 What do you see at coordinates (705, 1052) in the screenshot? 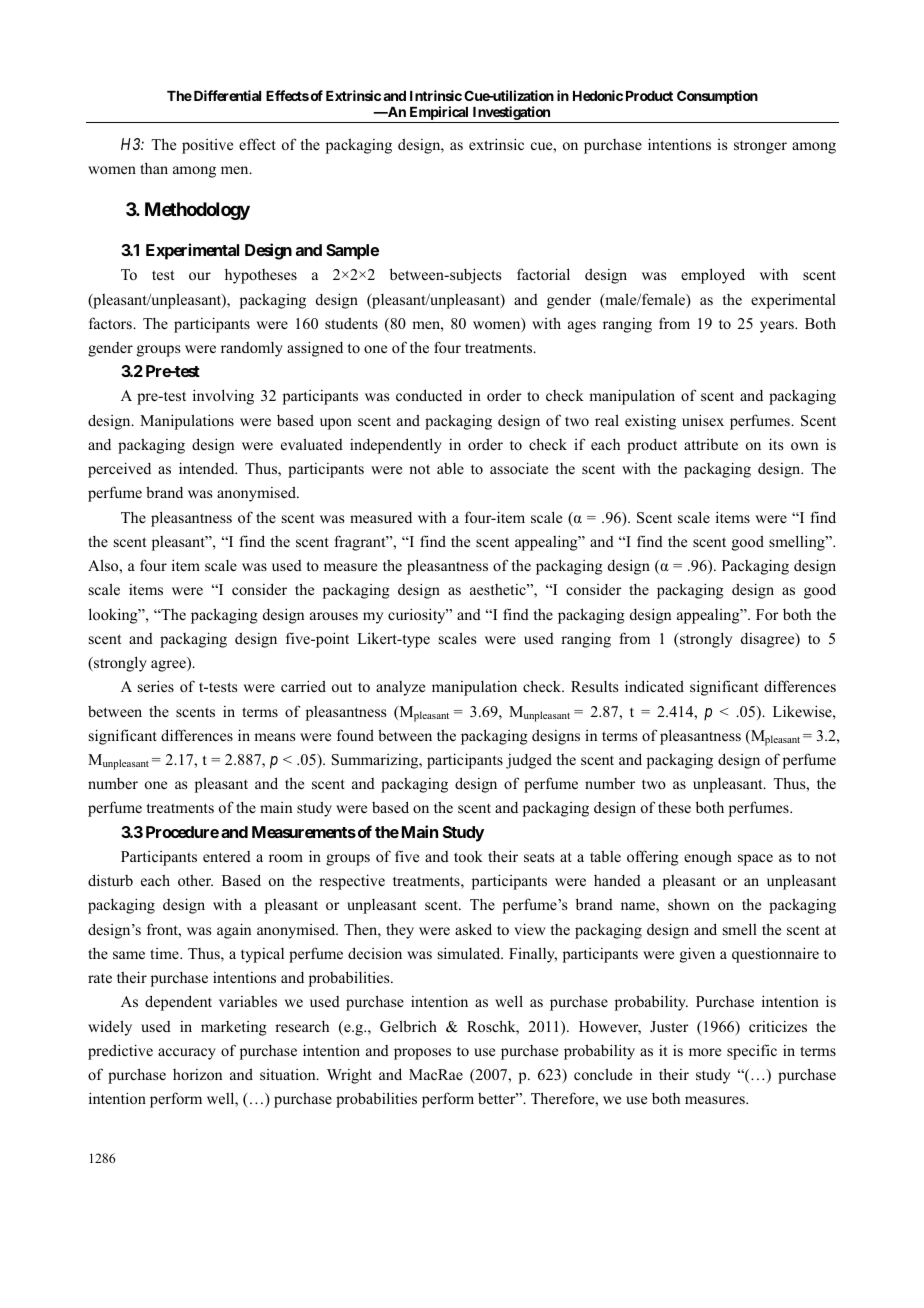
I see `more` at bounding box center [705, 1052].
